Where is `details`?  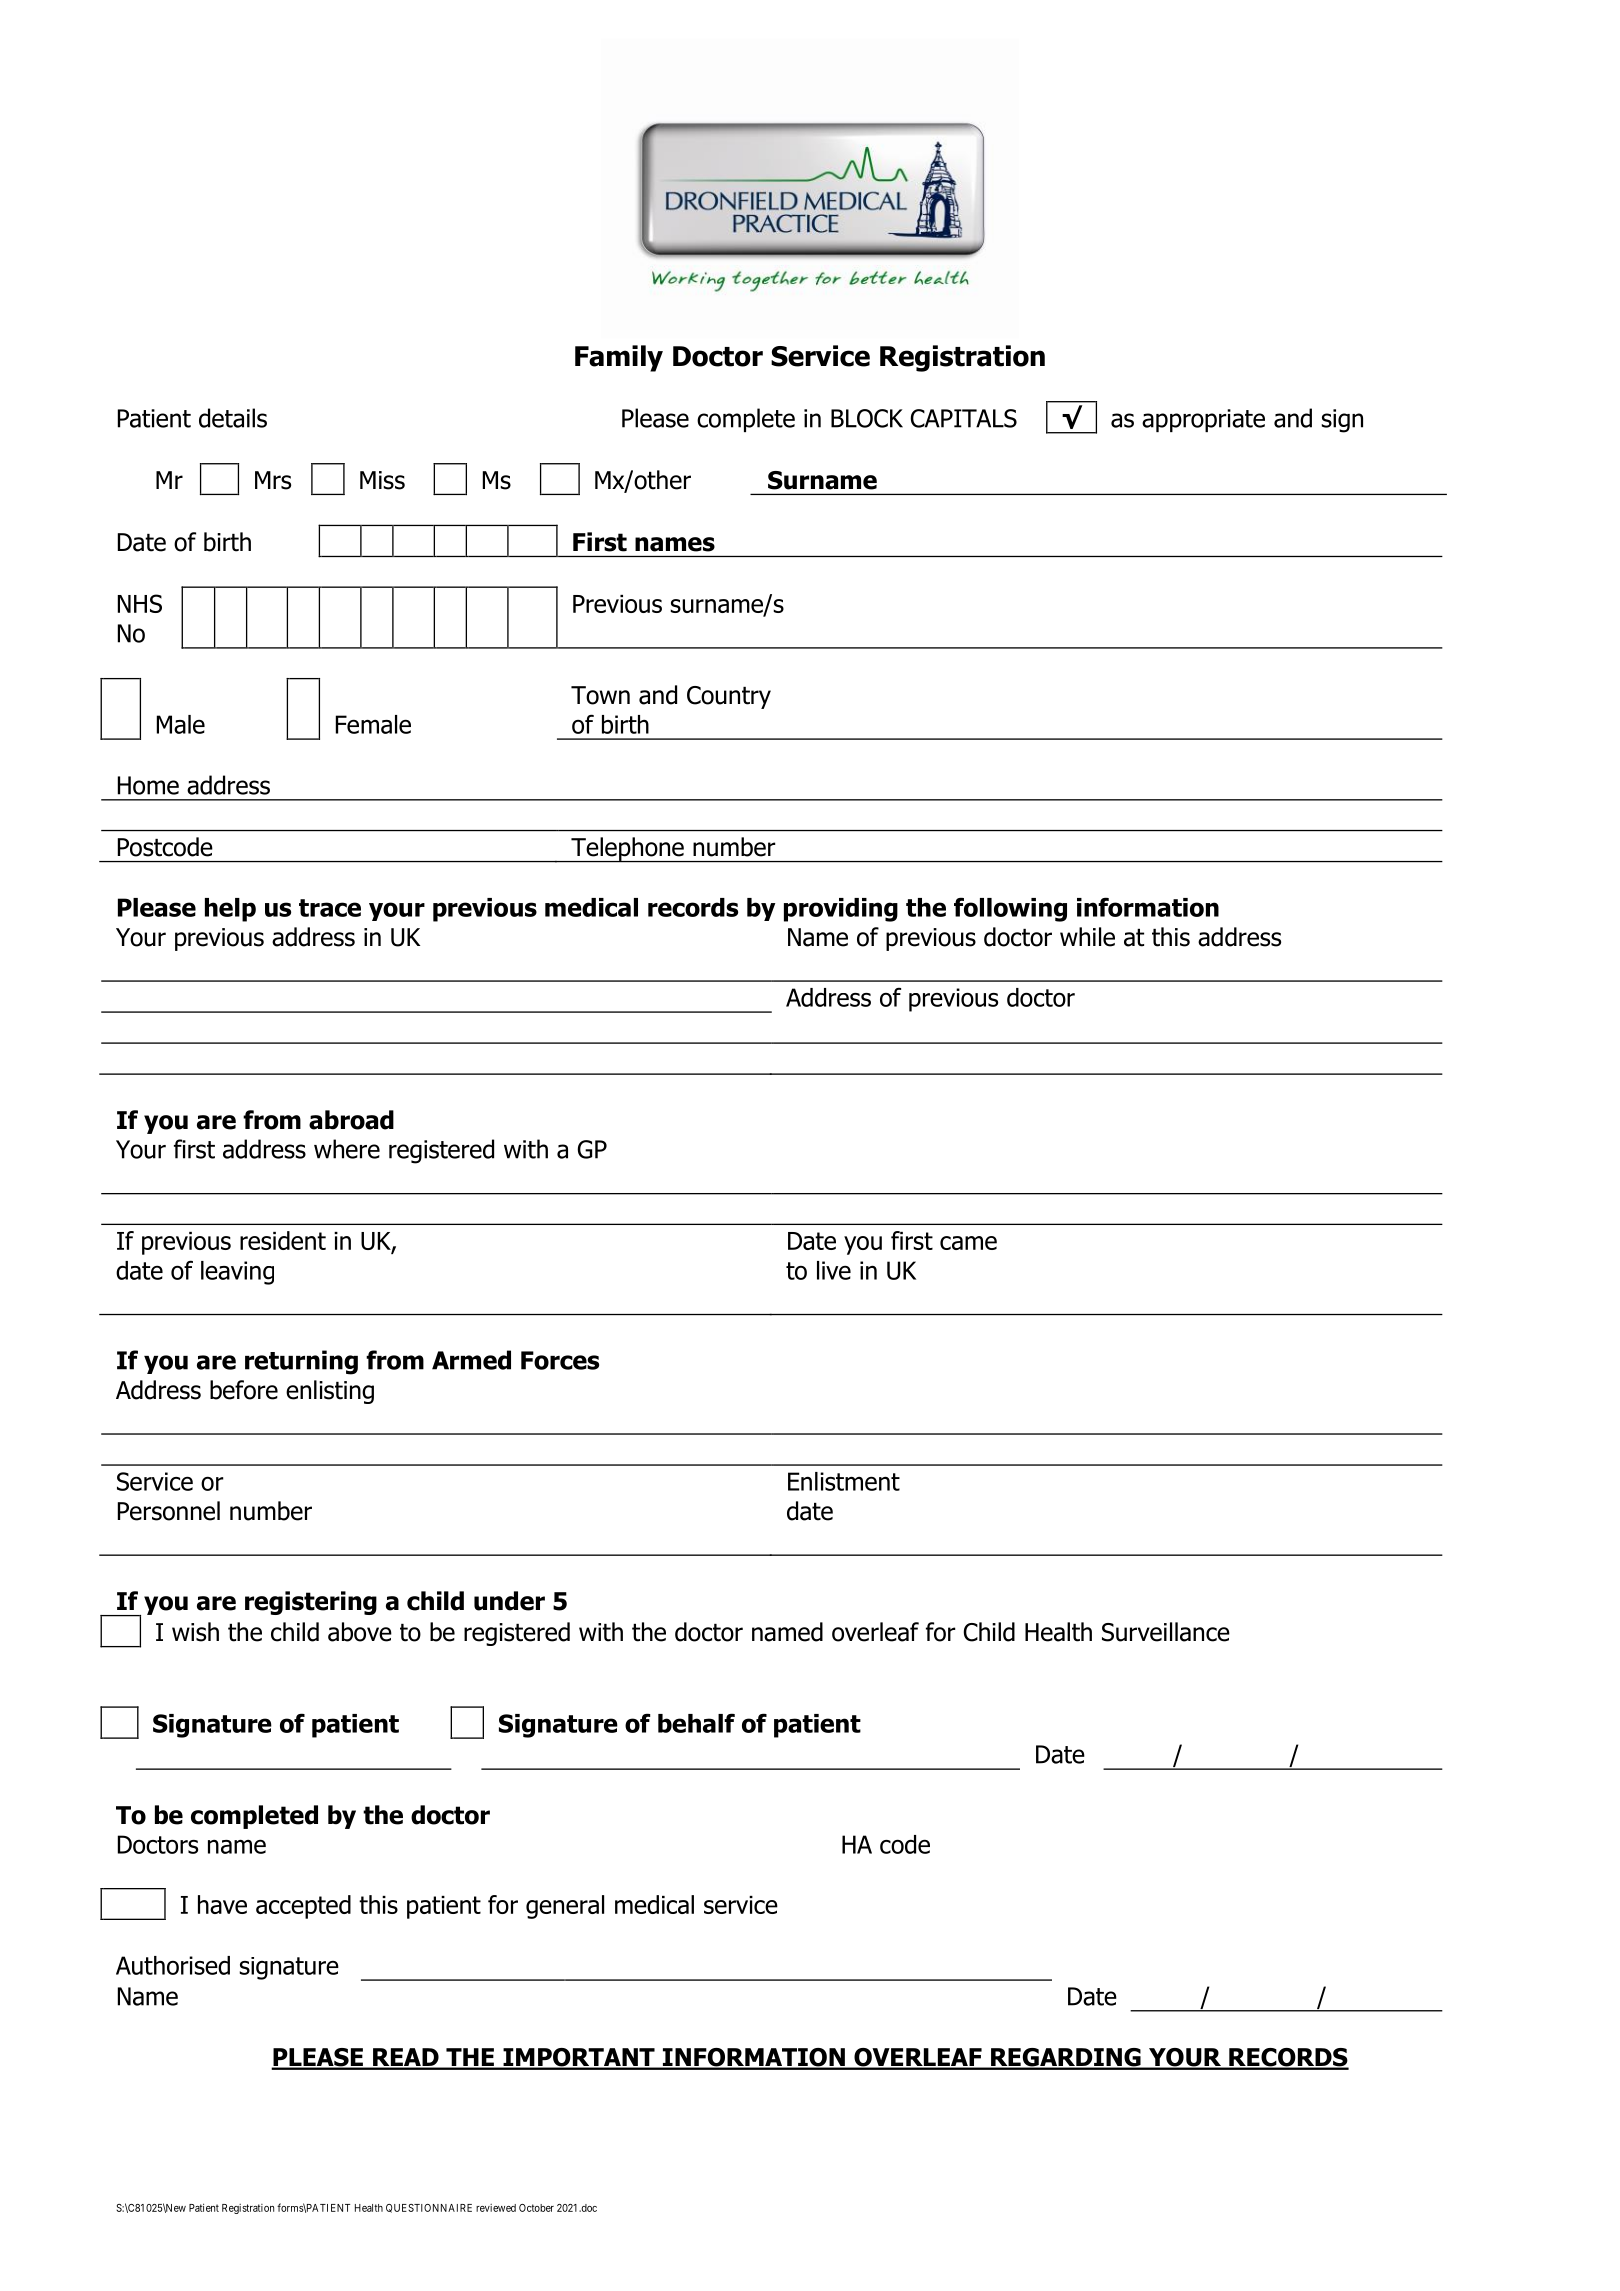
details is located at coordinates (233, 418).
